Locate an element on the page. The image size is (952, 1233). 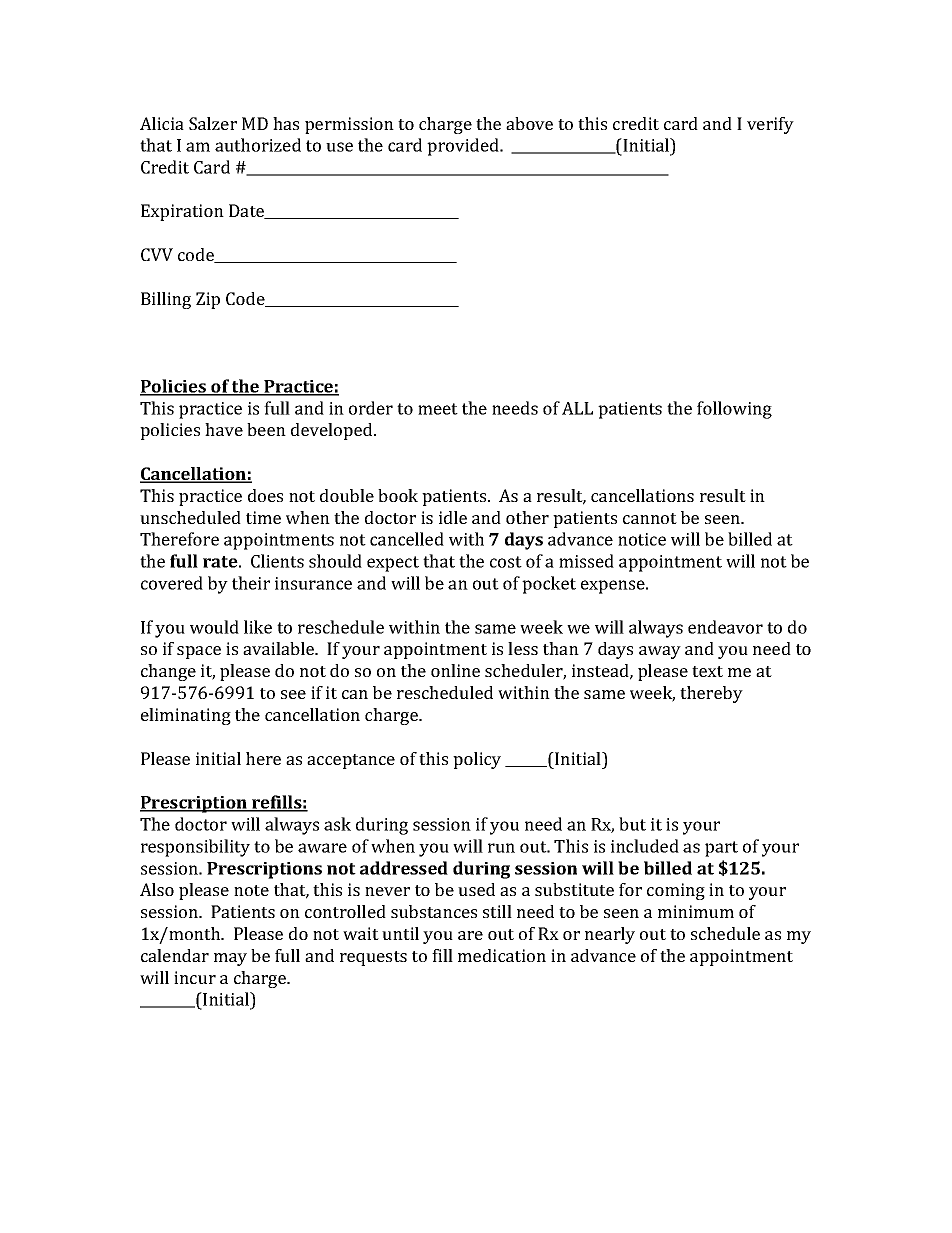
may is located at coordinates (230, 959).
